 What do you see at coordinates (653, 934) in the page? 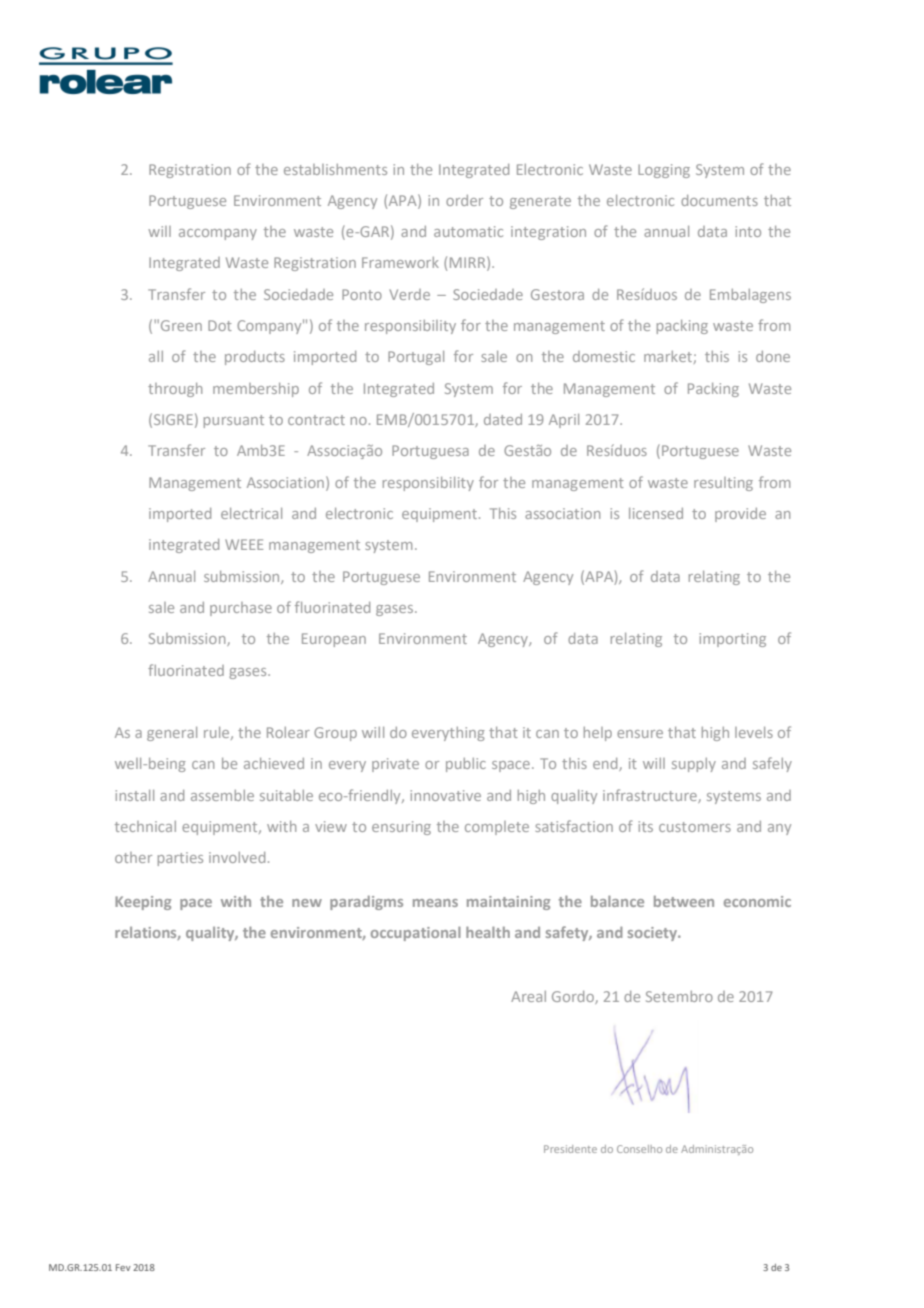
I see `society` at bounding box center [653, 934].
